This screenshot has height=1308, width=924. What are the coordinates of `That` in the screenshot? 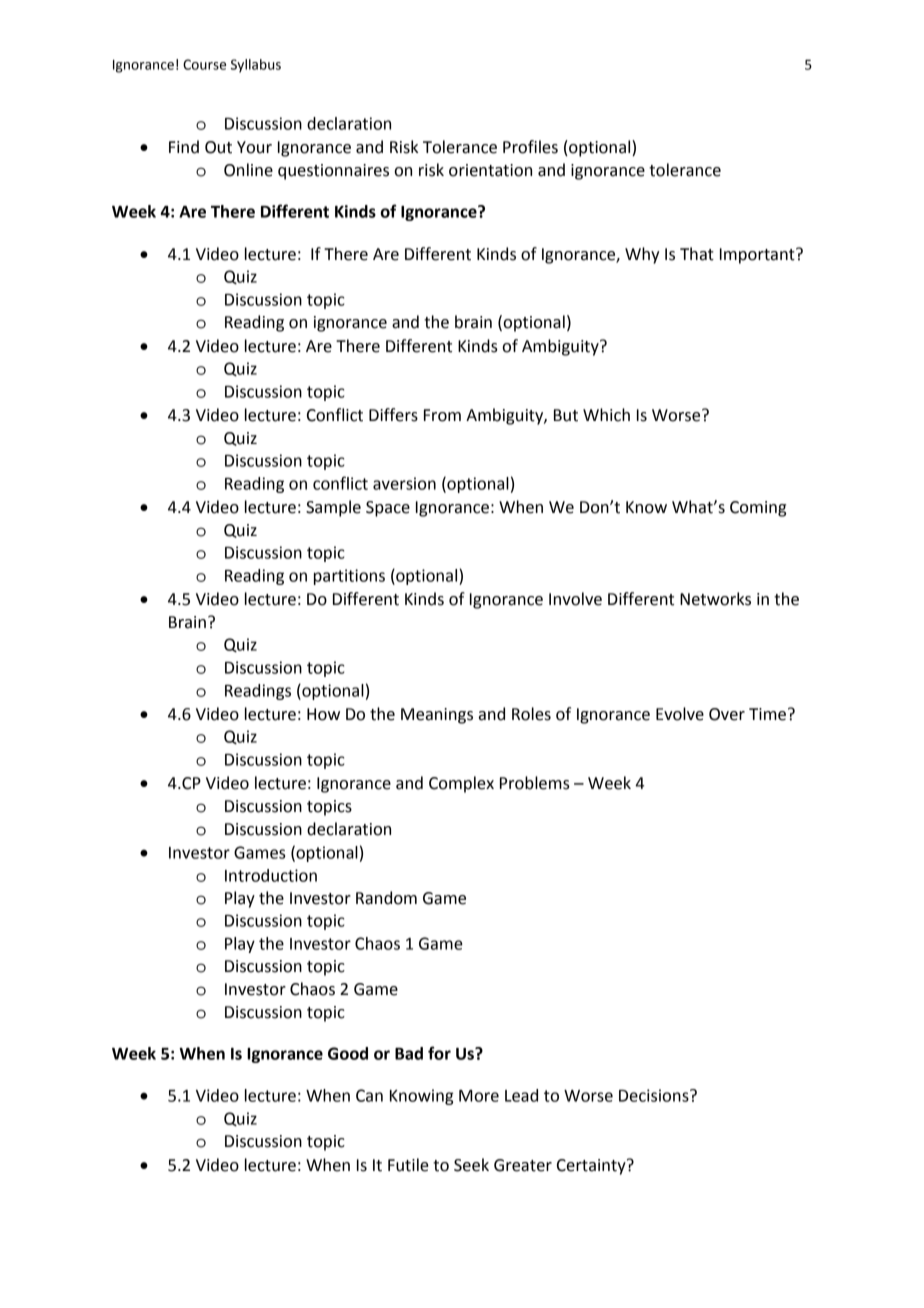 It's located at (697, 254).
